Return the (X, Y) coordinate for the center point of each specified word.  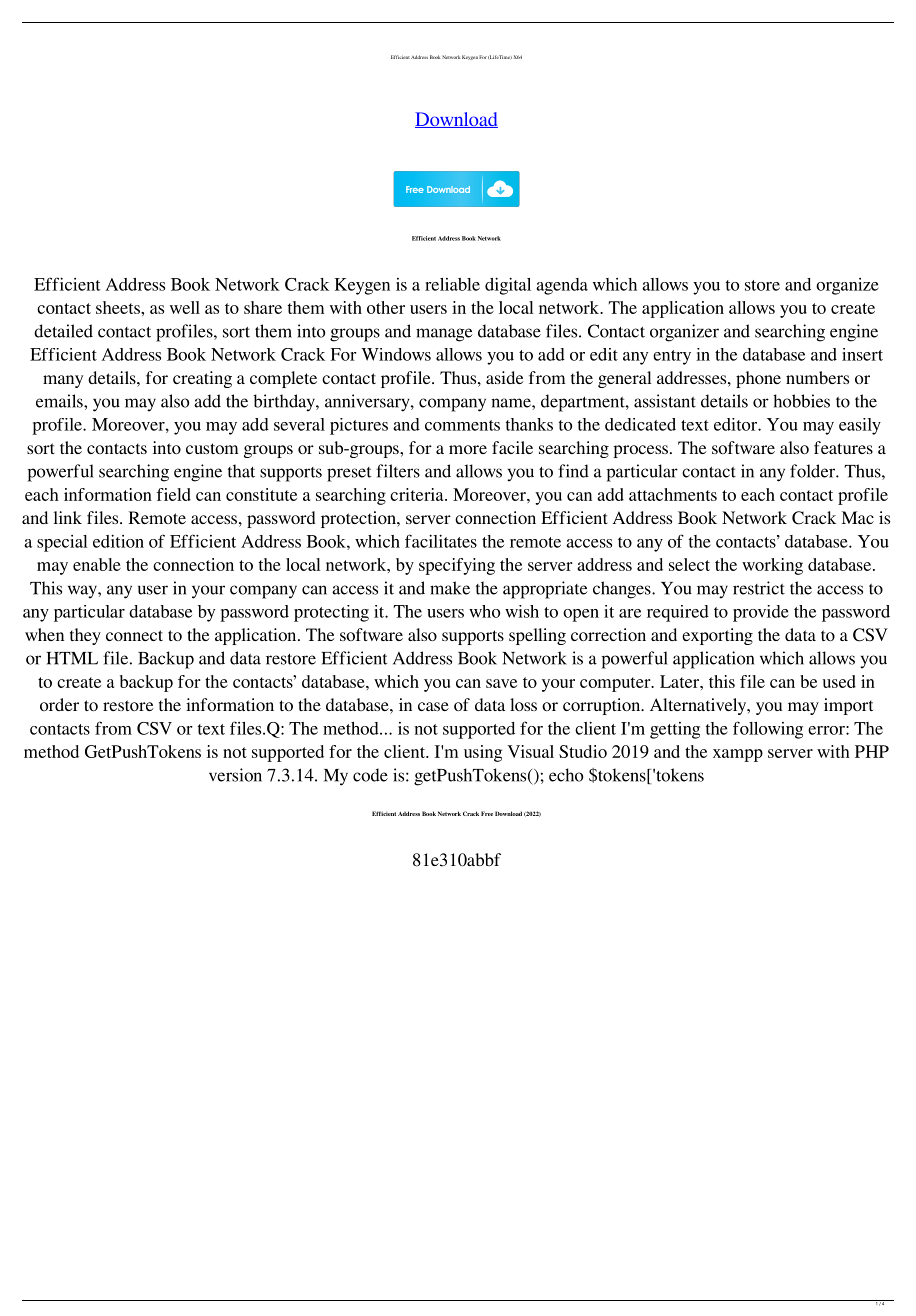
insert (862, 354)
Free (487, 813)
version (235, 775)
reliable (452, 284)
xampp (738, 755)
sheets (119, 307)
